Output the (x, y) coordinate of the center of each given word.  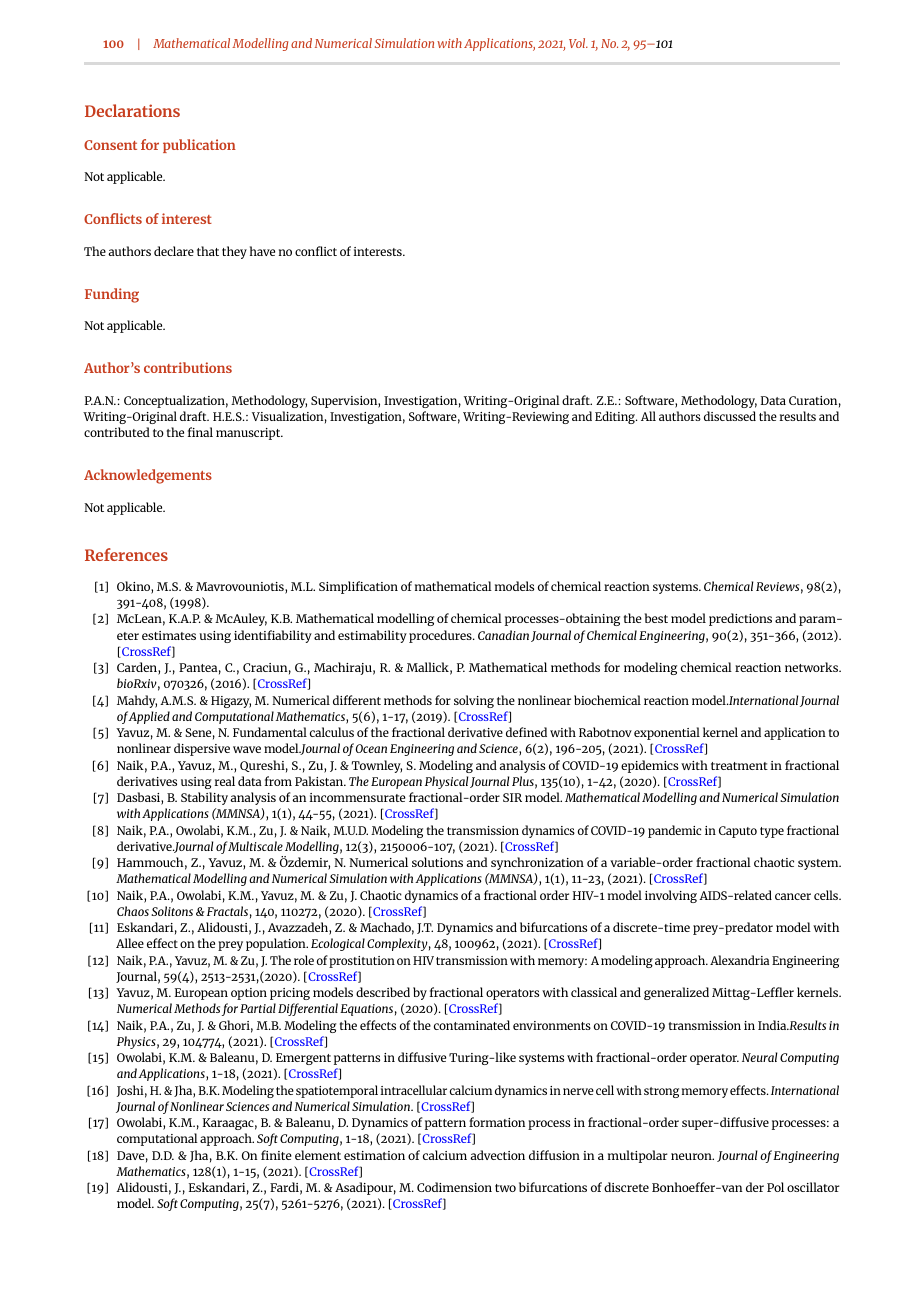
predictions (740, 619)
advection (497, 1155)
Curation (813, 400)
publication (199, 146)
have (262, 251)
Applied (149, 717)
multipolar (638, 1156)
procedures (441, 636)
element (318, 1155)
